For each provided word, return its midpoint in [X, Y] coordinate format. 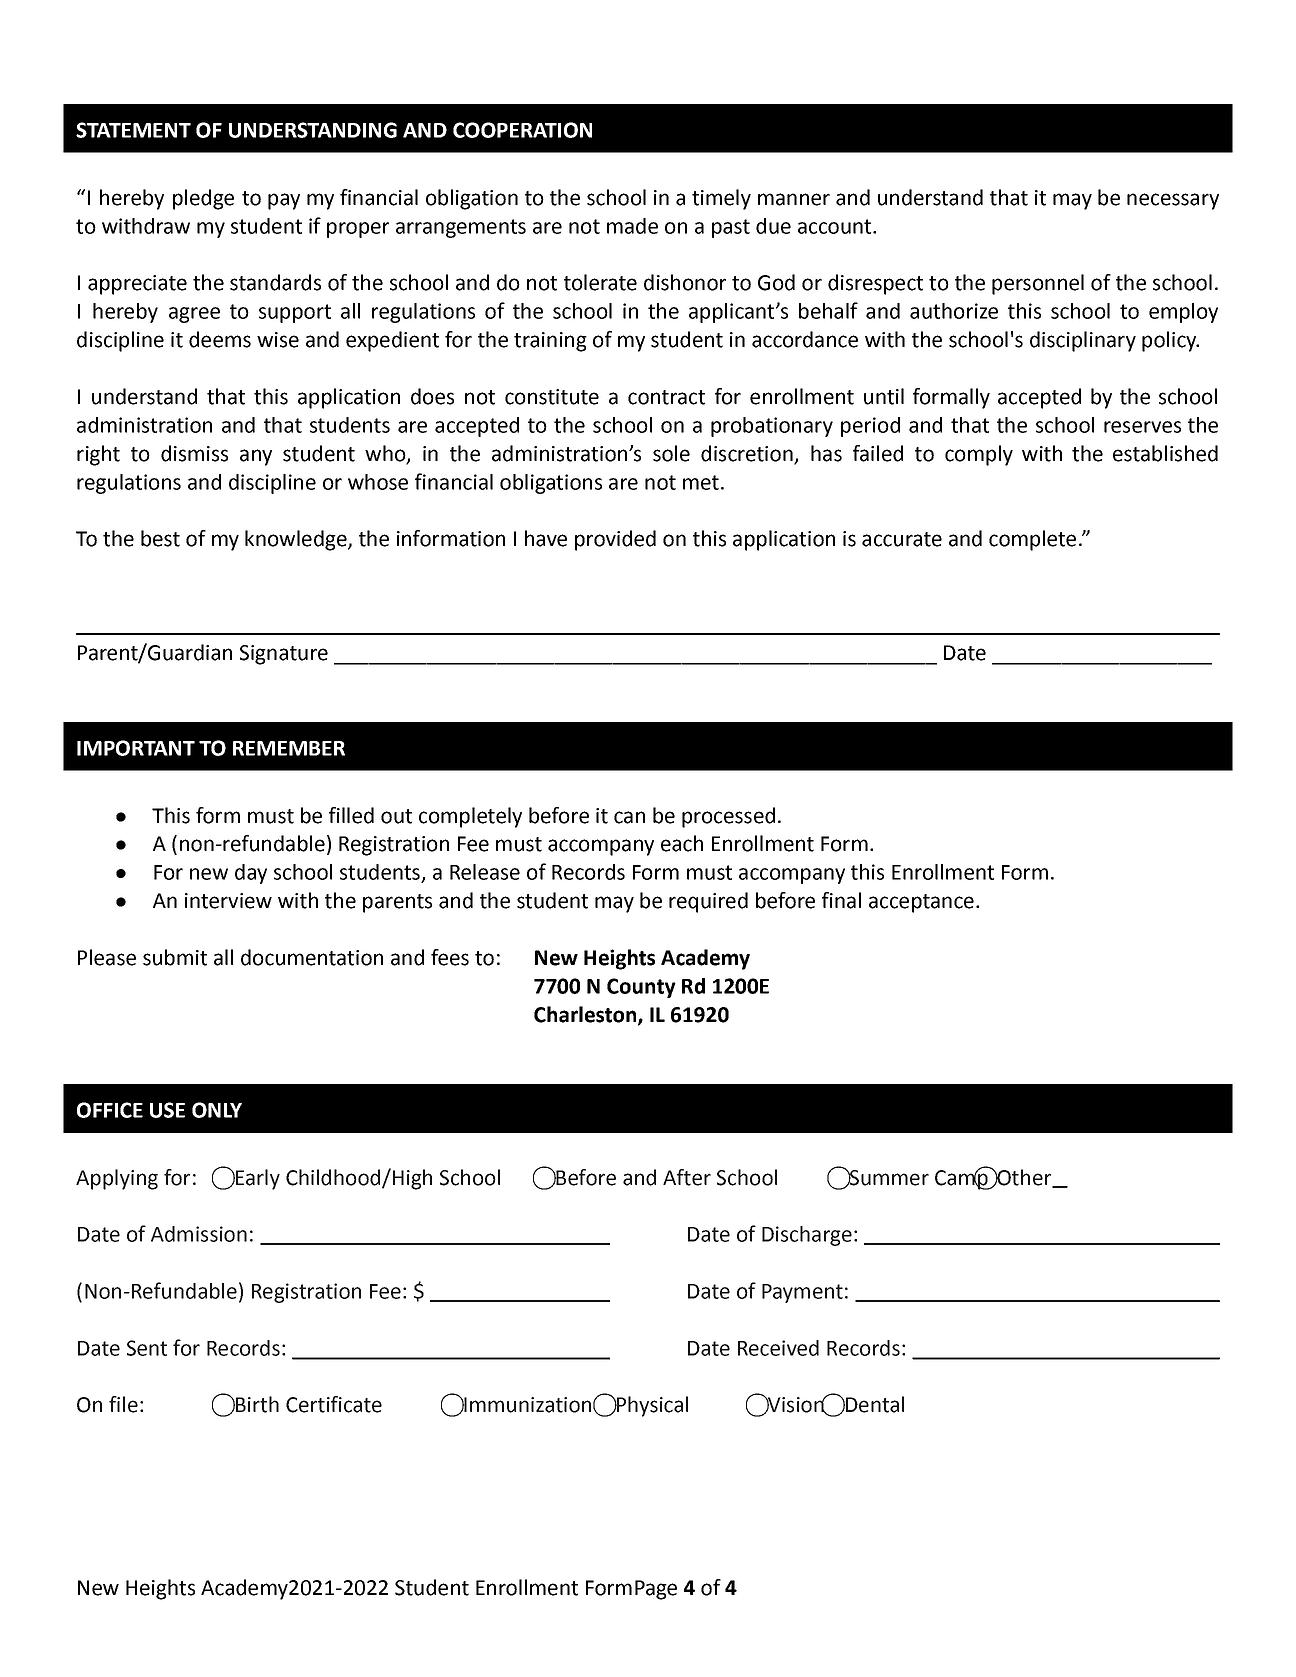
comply [979, 455]
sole [671, 453]
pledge [203, 199]
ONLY [217, 1110]
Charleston [586, 1015]
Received [778, 1348]
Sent [147, 1348]
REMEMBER [289, 748]
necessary [1173, 201]
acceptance [921, 903]
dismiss [194, 453]
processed [728, 817]
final [841, 900]
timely [721, 199]
